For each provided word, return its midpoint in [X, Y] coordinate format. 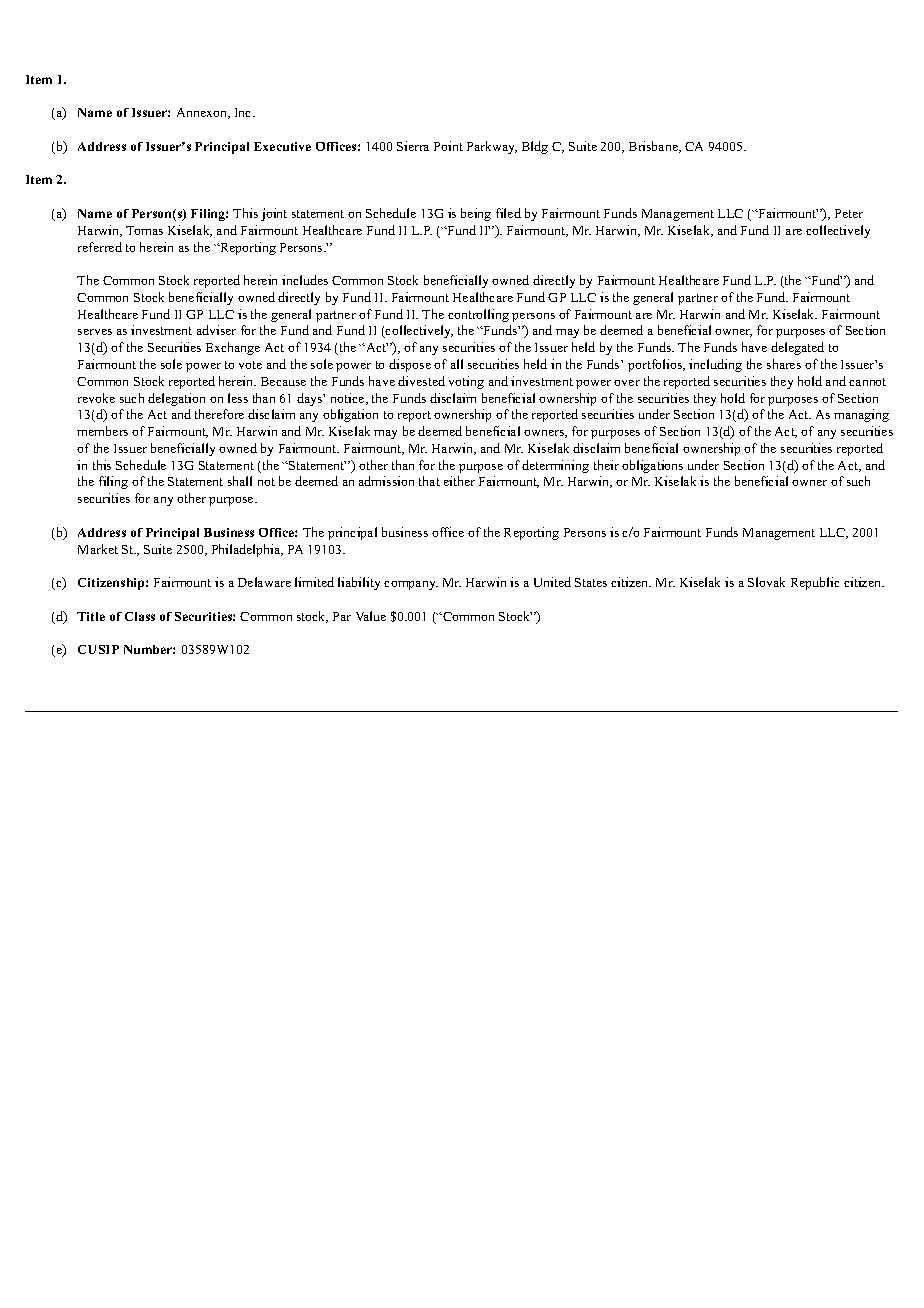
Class [140, 616]
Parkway [492, 147]
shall [240, 481]
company [411, 585]
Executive [282, 146]
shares [784, 364]
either [459, 481]
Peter [849, 213]
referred [100, 247]
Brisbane [654, 147]
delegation [176, 399]
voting [466, 382]
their [606, 465]
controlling [478, 315]
